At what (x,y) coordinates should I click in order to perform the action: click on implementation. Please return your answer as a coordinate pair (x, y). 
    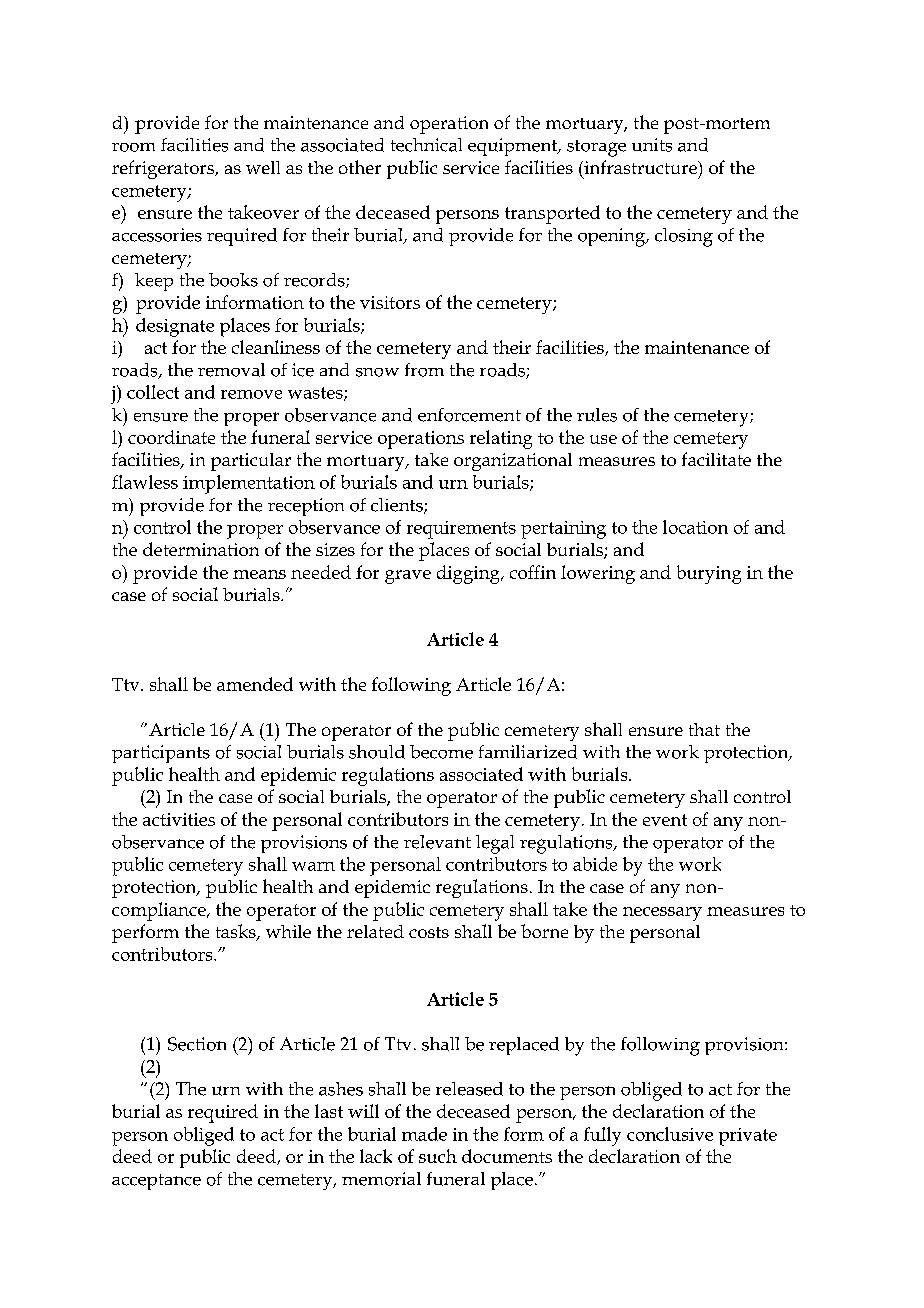
    Looking at the image, I should click on (249, 484).
